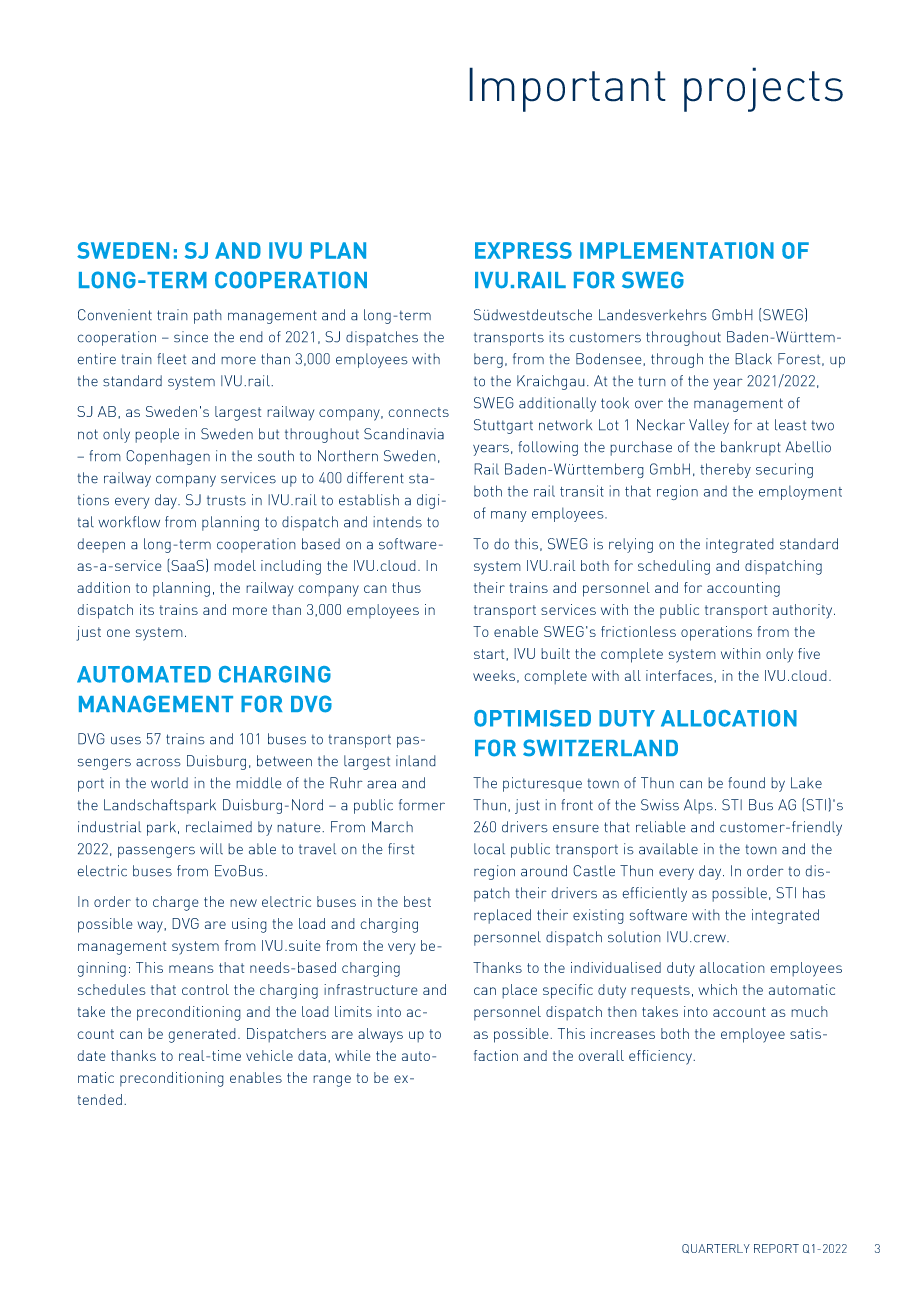 The image size is (924, 1308). I want to click on connects, so click(418, 412).
